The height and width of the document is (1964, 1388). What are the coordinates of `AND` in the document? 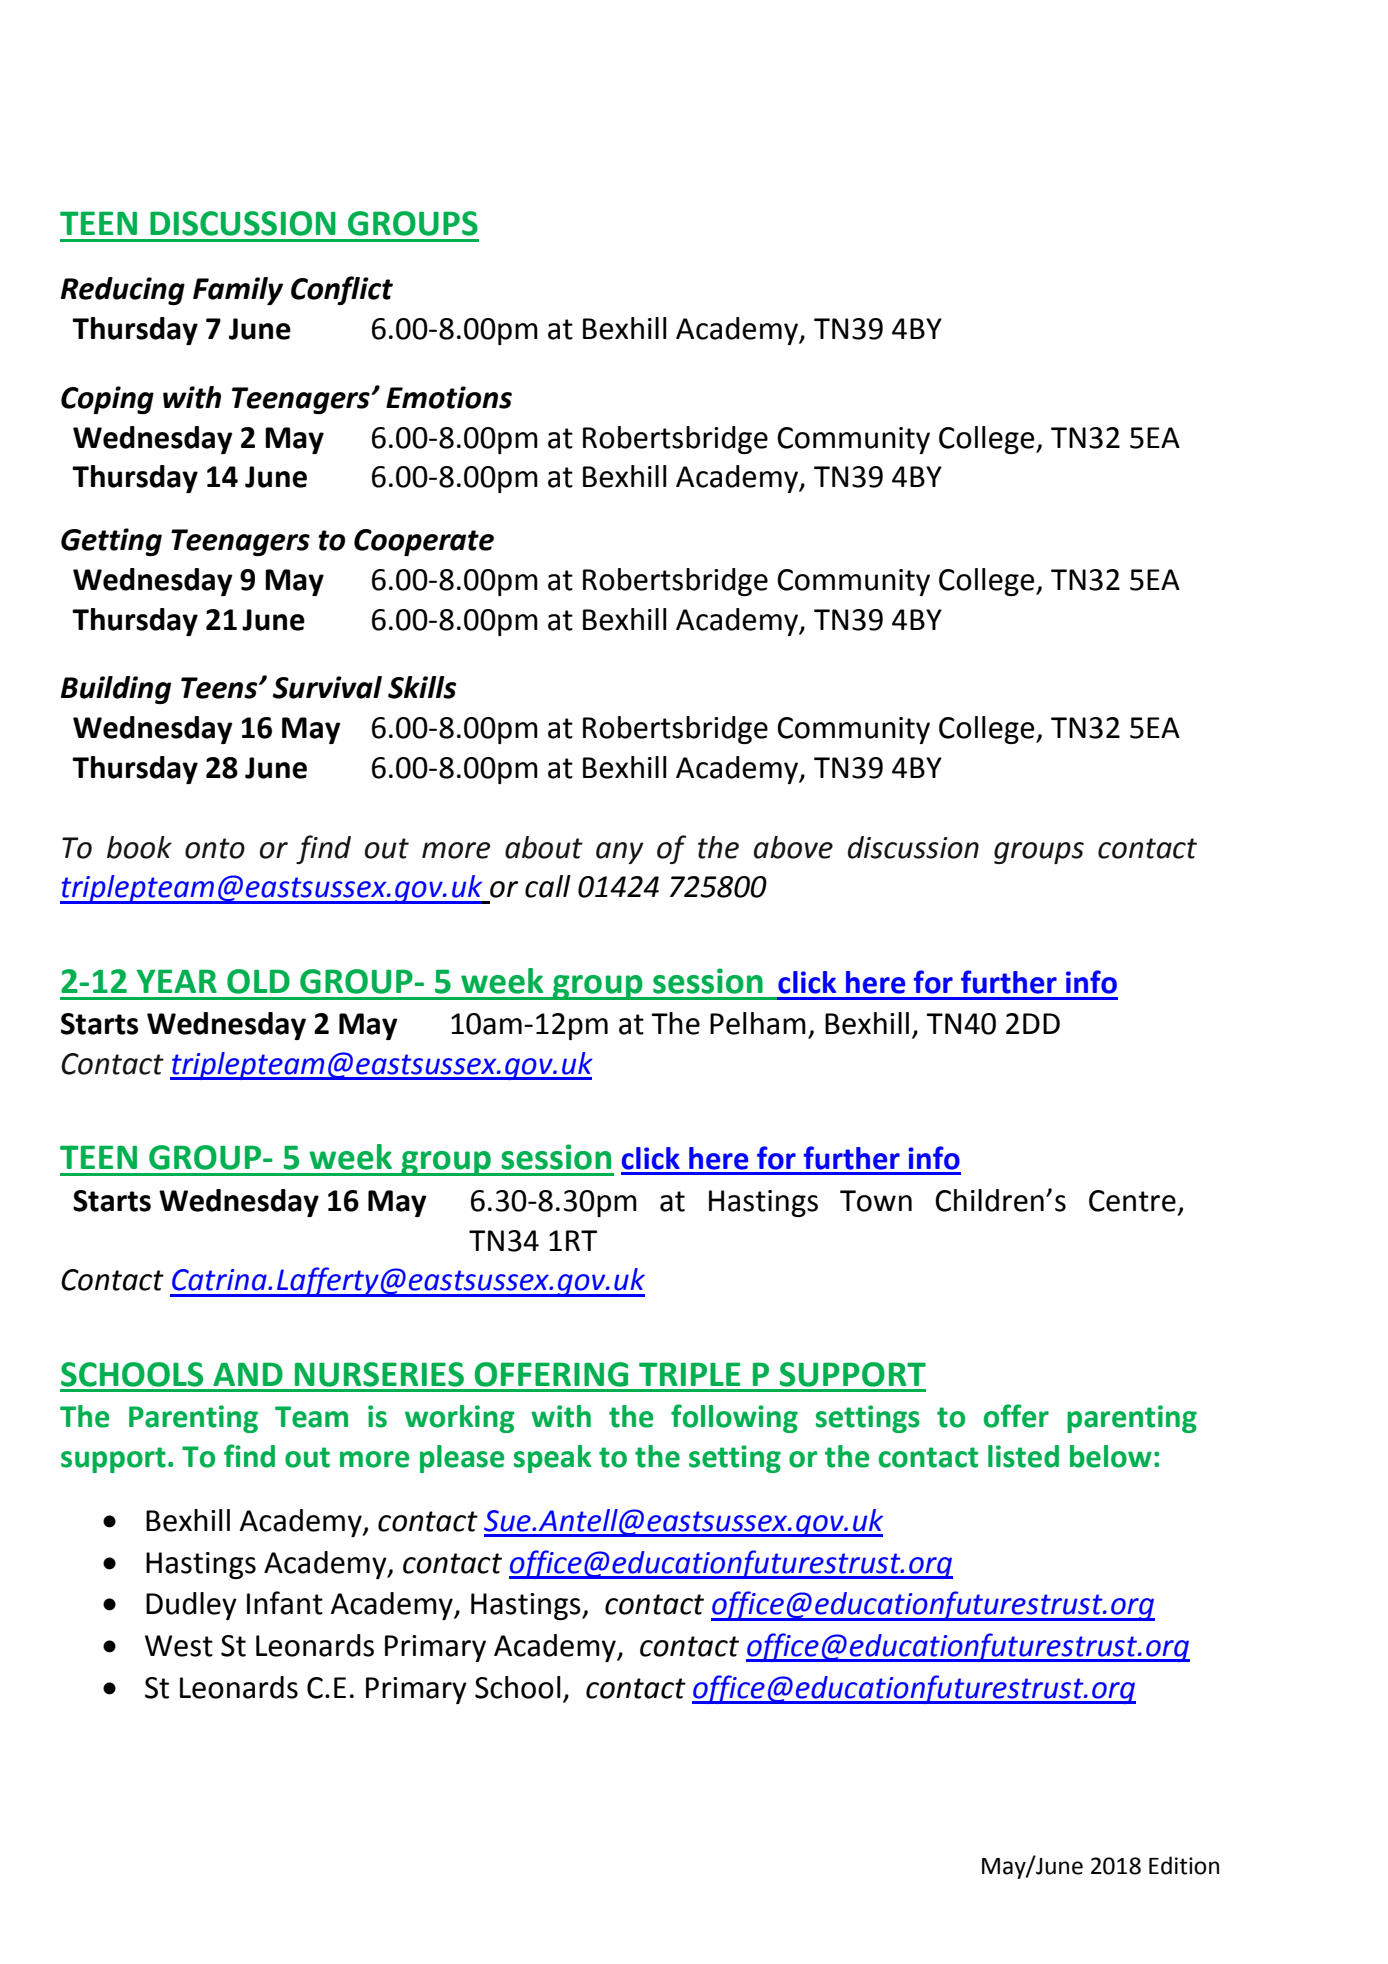 It's located at (248, 1374).
